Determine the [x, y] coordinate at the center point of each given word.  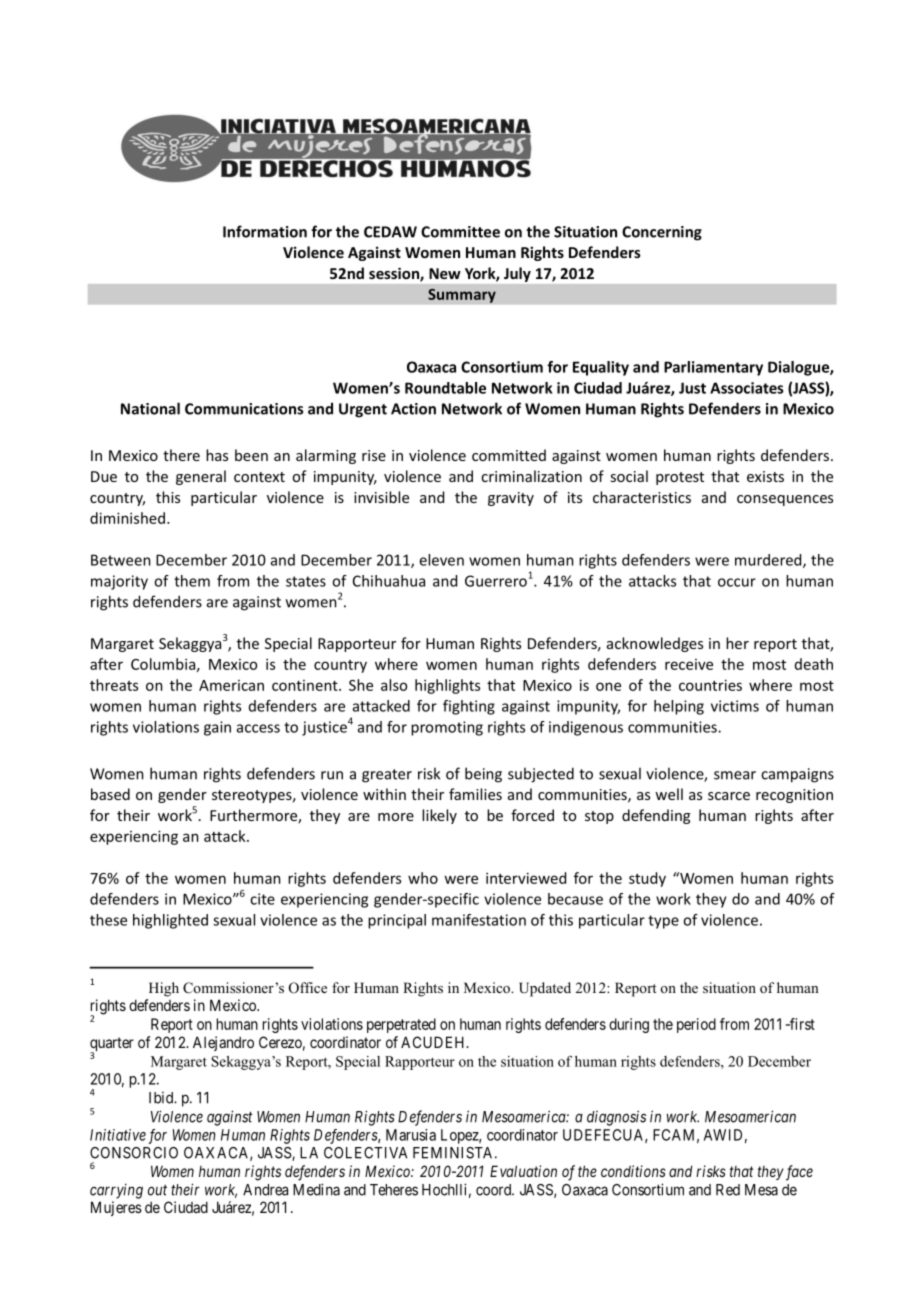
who [423, 878]
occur [737, 582]
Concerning [662, 233]
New [445, 273]
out [157, 1190]
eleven [441, 560]
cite [262, 899]
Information [265, 231]
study [647, 879]
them [192, 581]
